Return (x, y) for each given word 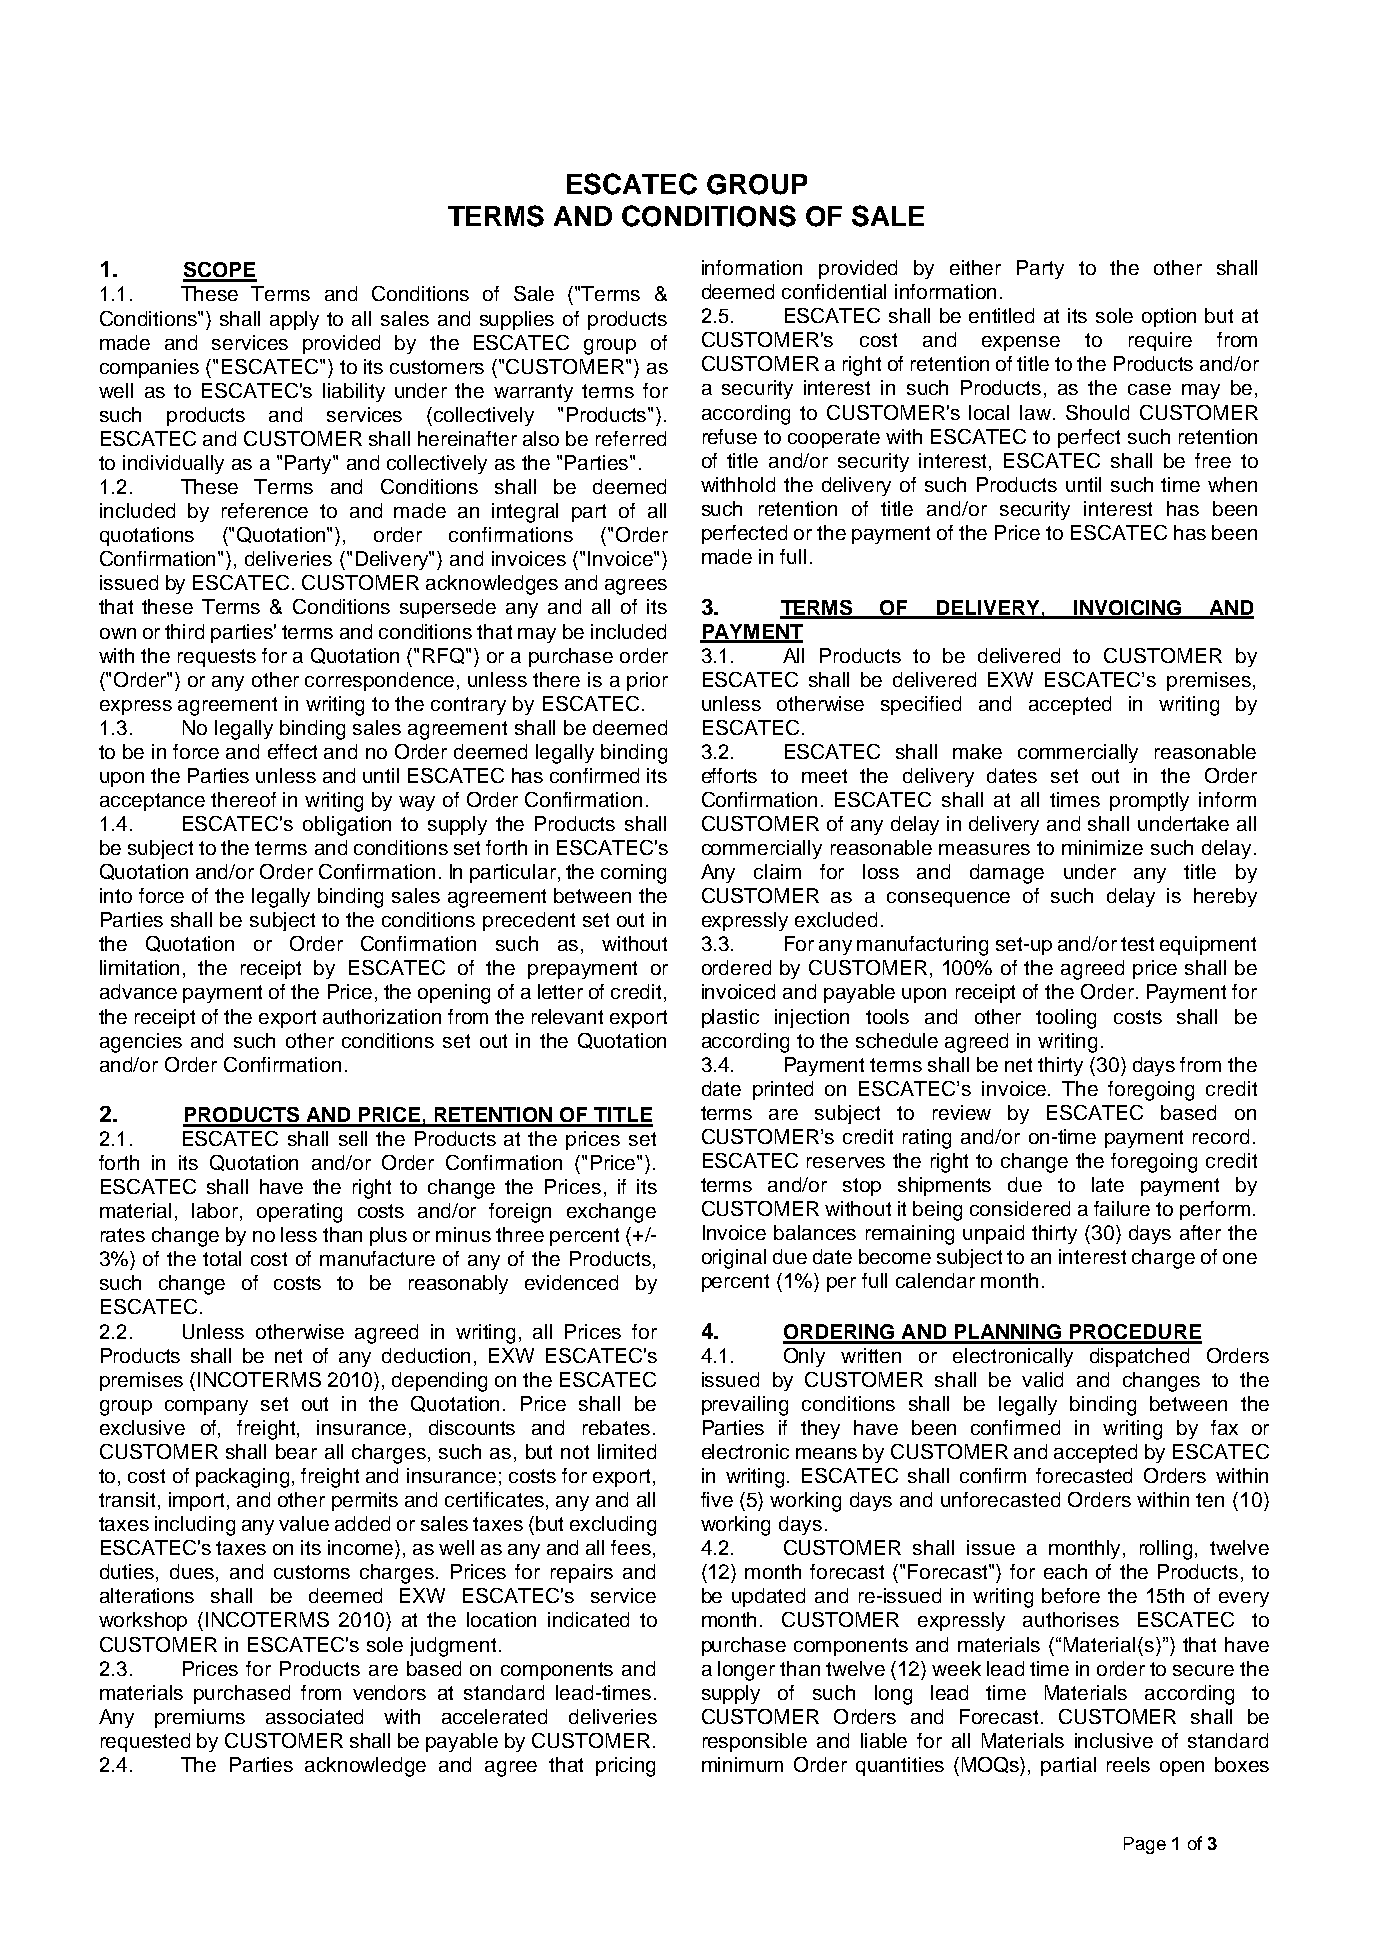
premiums (200, 1718)
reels (1128, 1764)
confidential (834, 291)
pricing (625, 1767)
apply (294, 320)
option (1169, 317)
